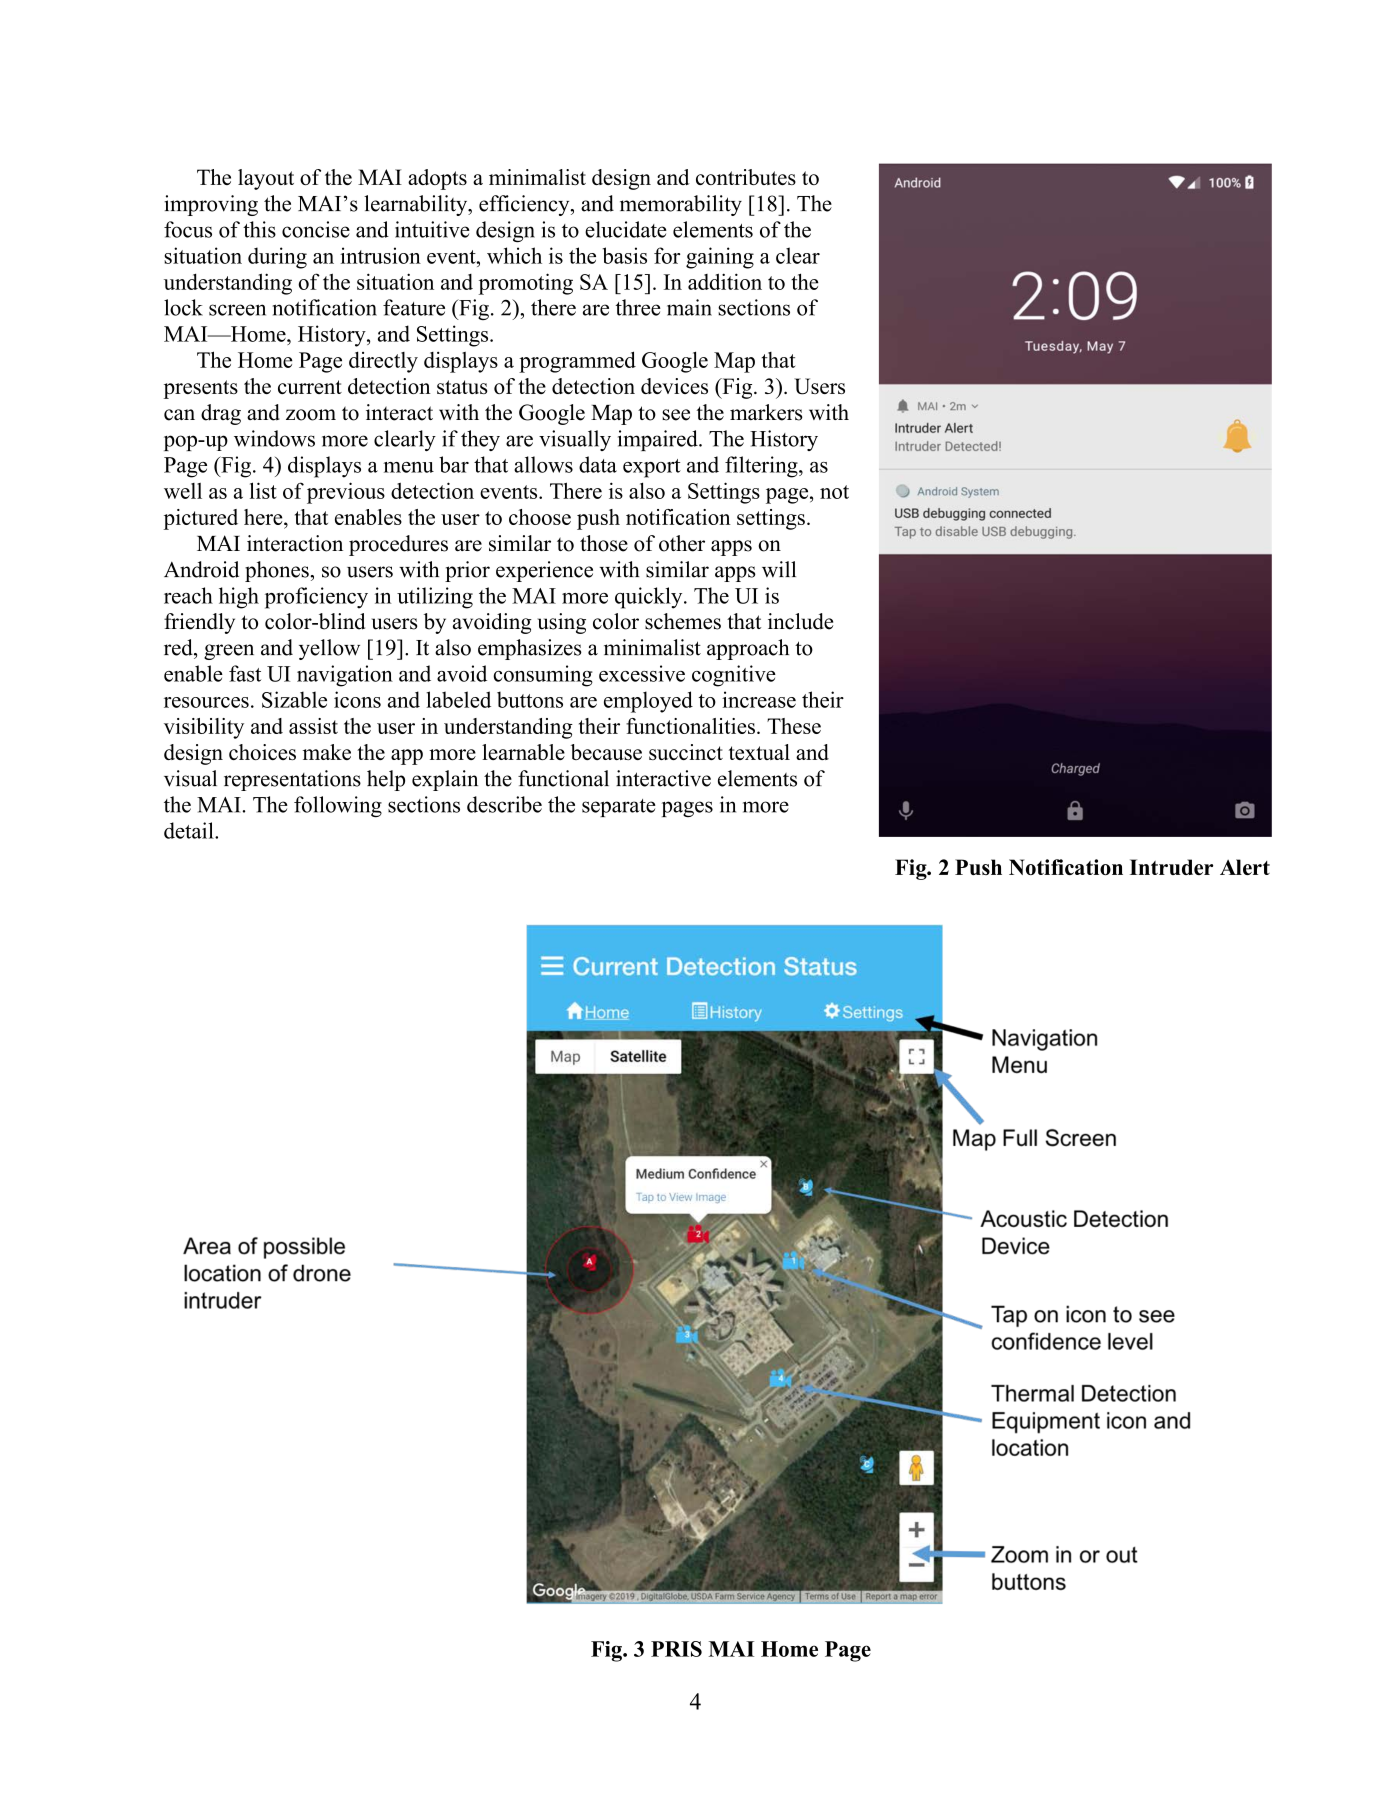  I want to click on contributes, so click(746, 177).
